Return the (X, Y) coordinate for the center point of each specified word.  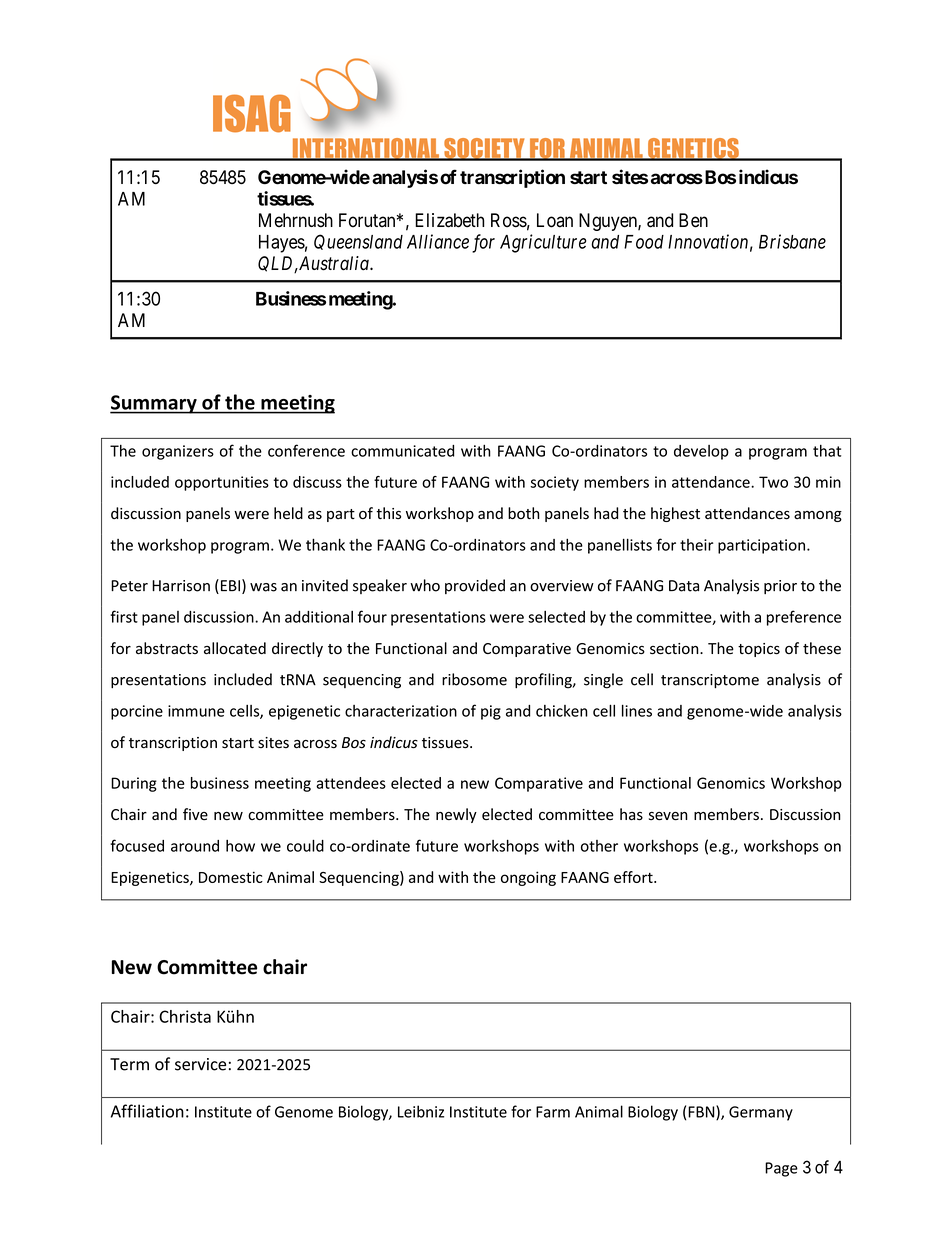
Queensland (358, 242)
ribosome (474, 679)
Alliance (438, 241)
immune (196, 711)
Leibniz (421, 1111)
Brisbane (792, 241)
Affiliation (147, 1111)
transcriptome (710, 681)
